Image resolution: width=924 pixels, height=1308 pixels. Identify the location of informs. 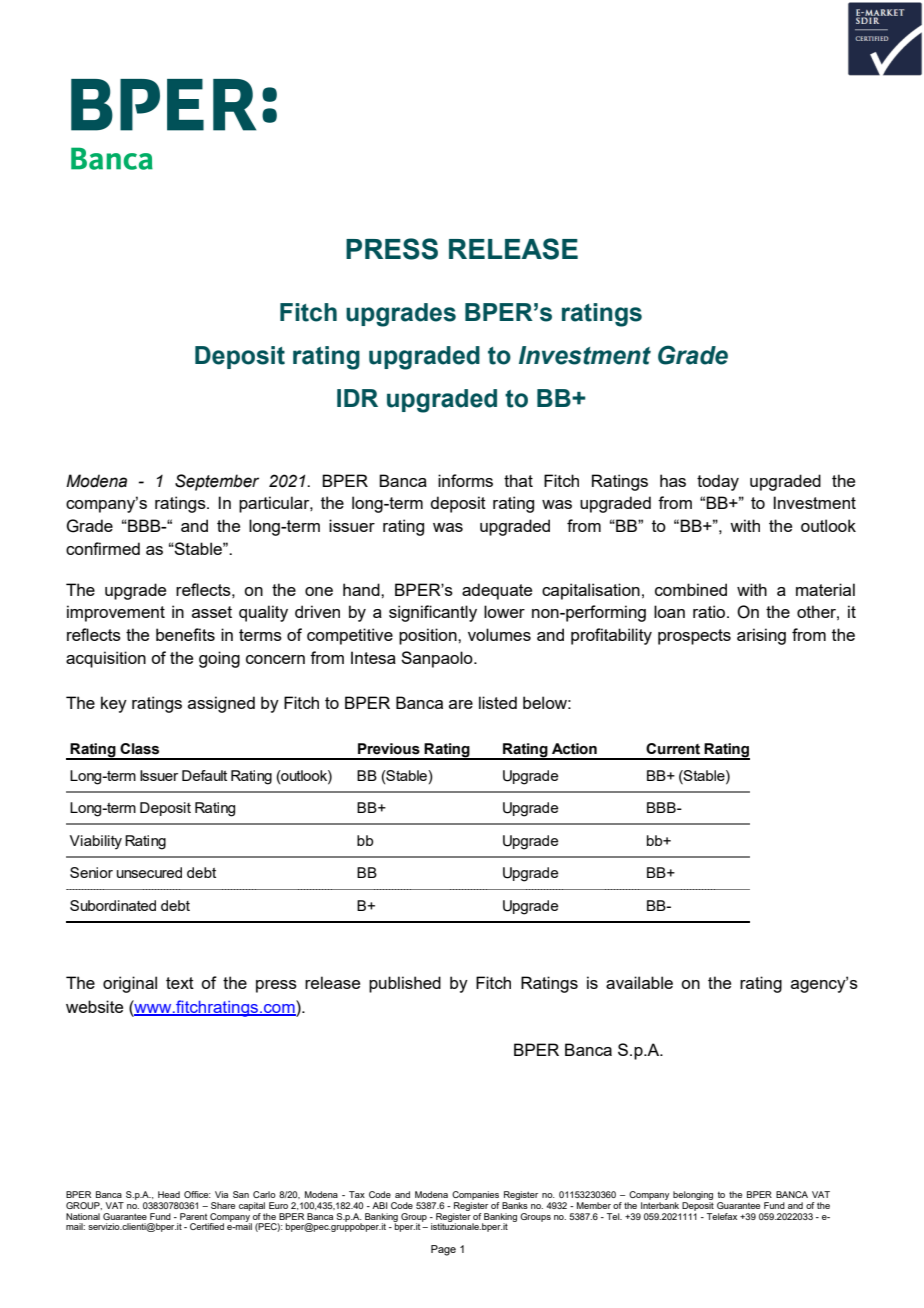
(465, 480).
